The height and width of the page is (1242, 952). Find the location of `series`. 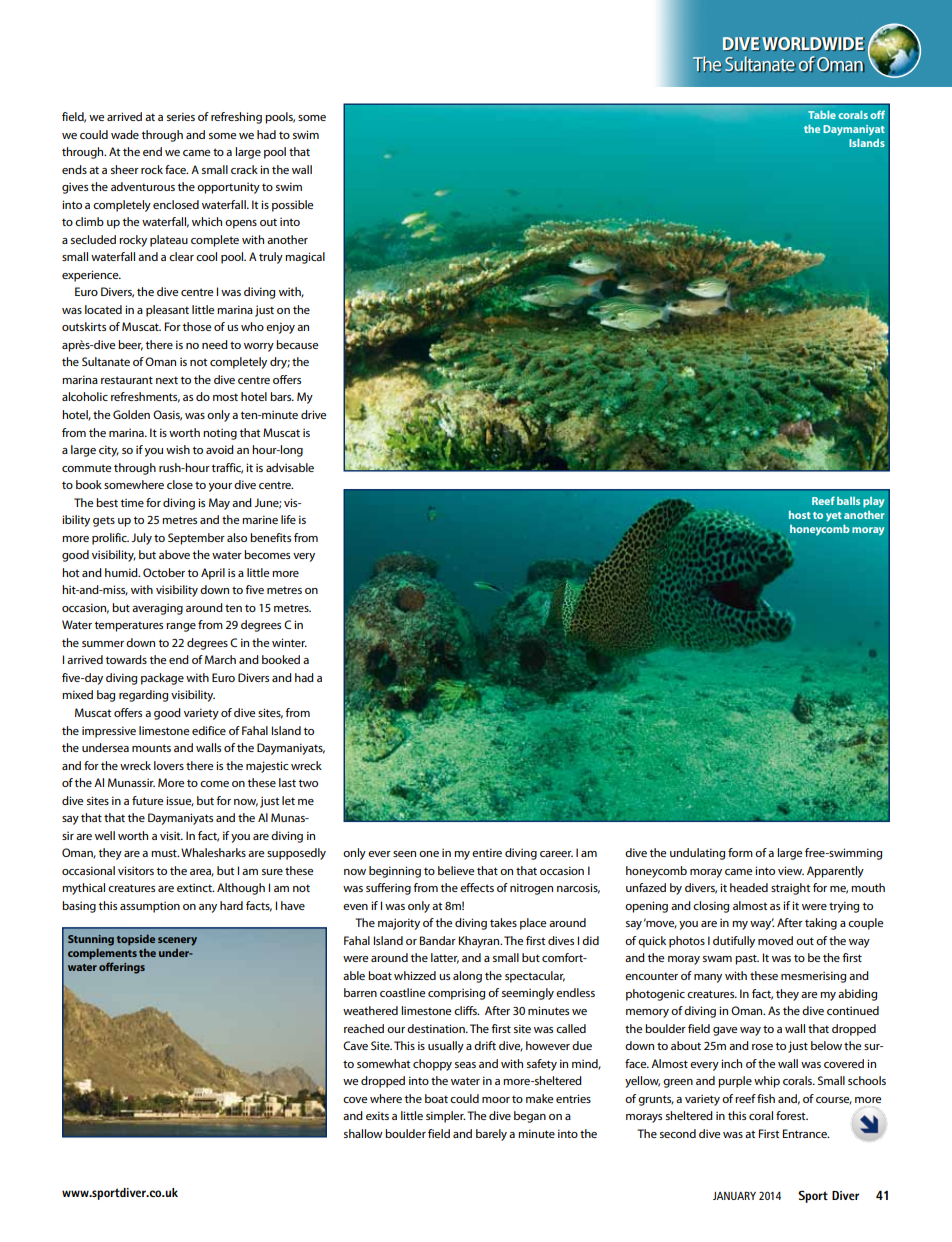

series is located at coordinates (181, 116).
